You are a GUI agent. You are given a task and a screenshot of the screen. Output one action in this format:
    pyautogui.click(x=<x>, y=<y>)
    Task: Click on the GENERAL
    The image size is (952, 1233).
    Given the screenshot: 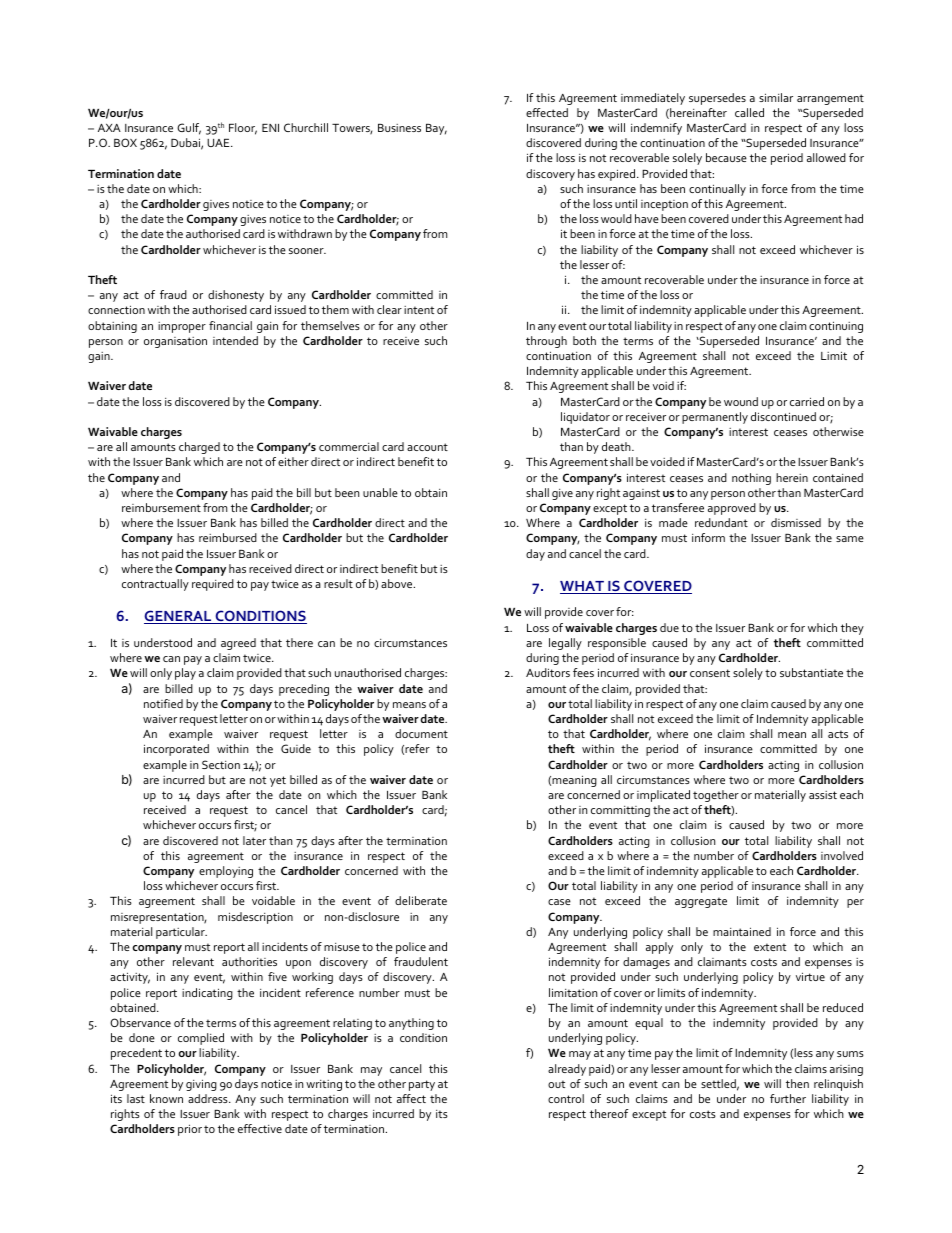 What is the action you would take?
    pyautogui.click(x=179, y=617)
